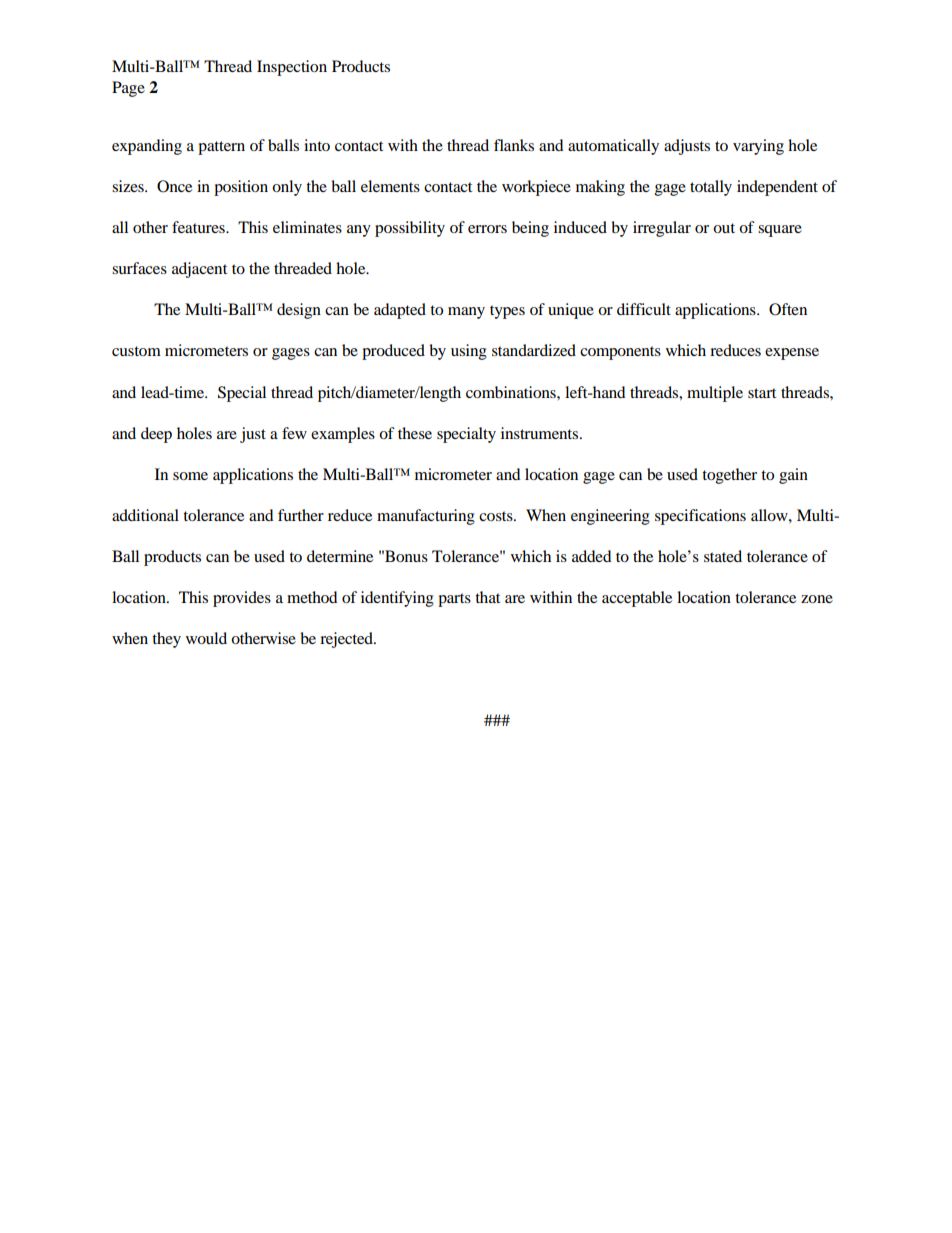 The width and height of the screenshot is (952, 1233). What do you see at coordinates (136, 351) in the screenshot?
I see `custom` at bounding box center [136, 351].
